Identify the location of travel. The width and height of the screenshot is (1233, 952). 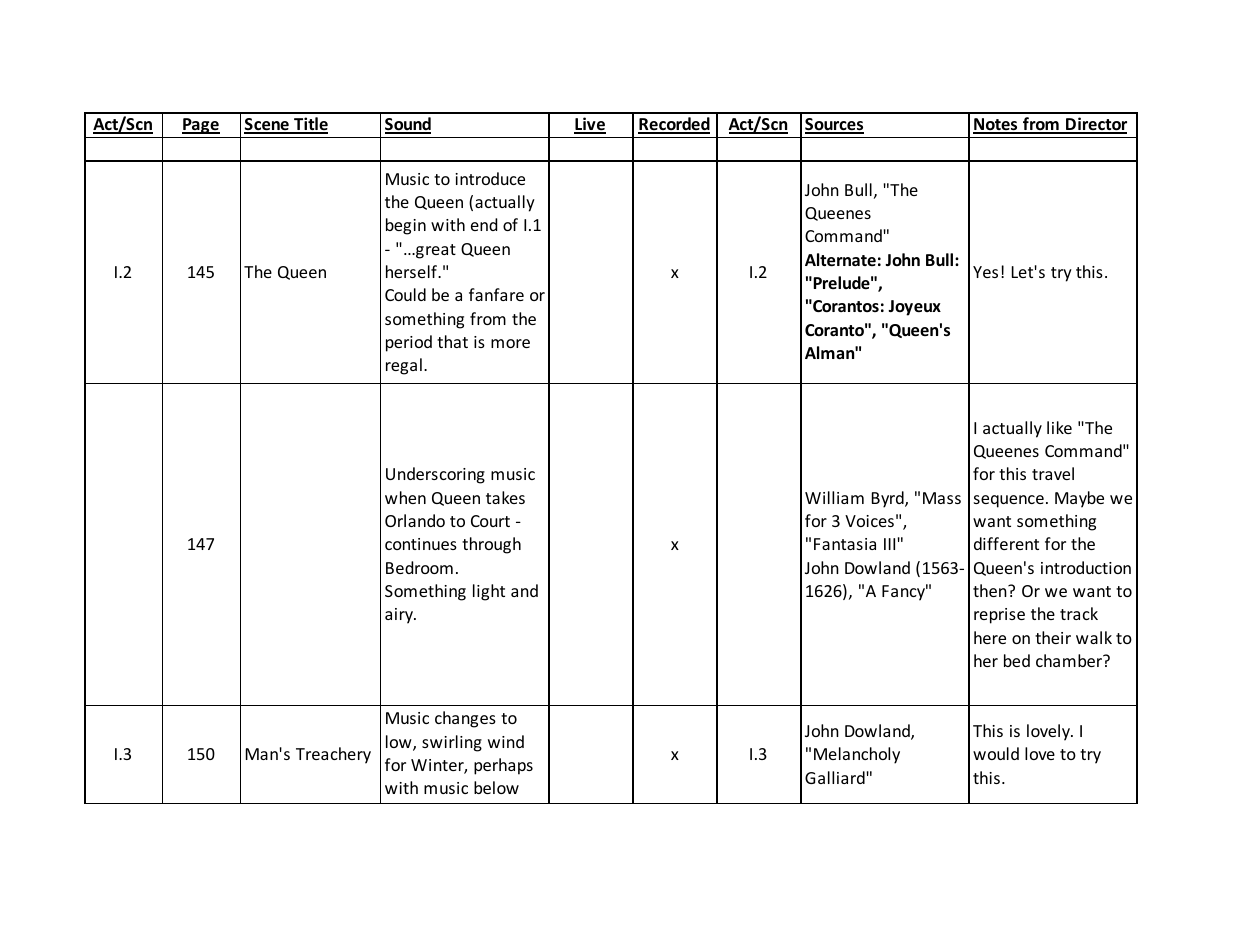
(1053, 473).
